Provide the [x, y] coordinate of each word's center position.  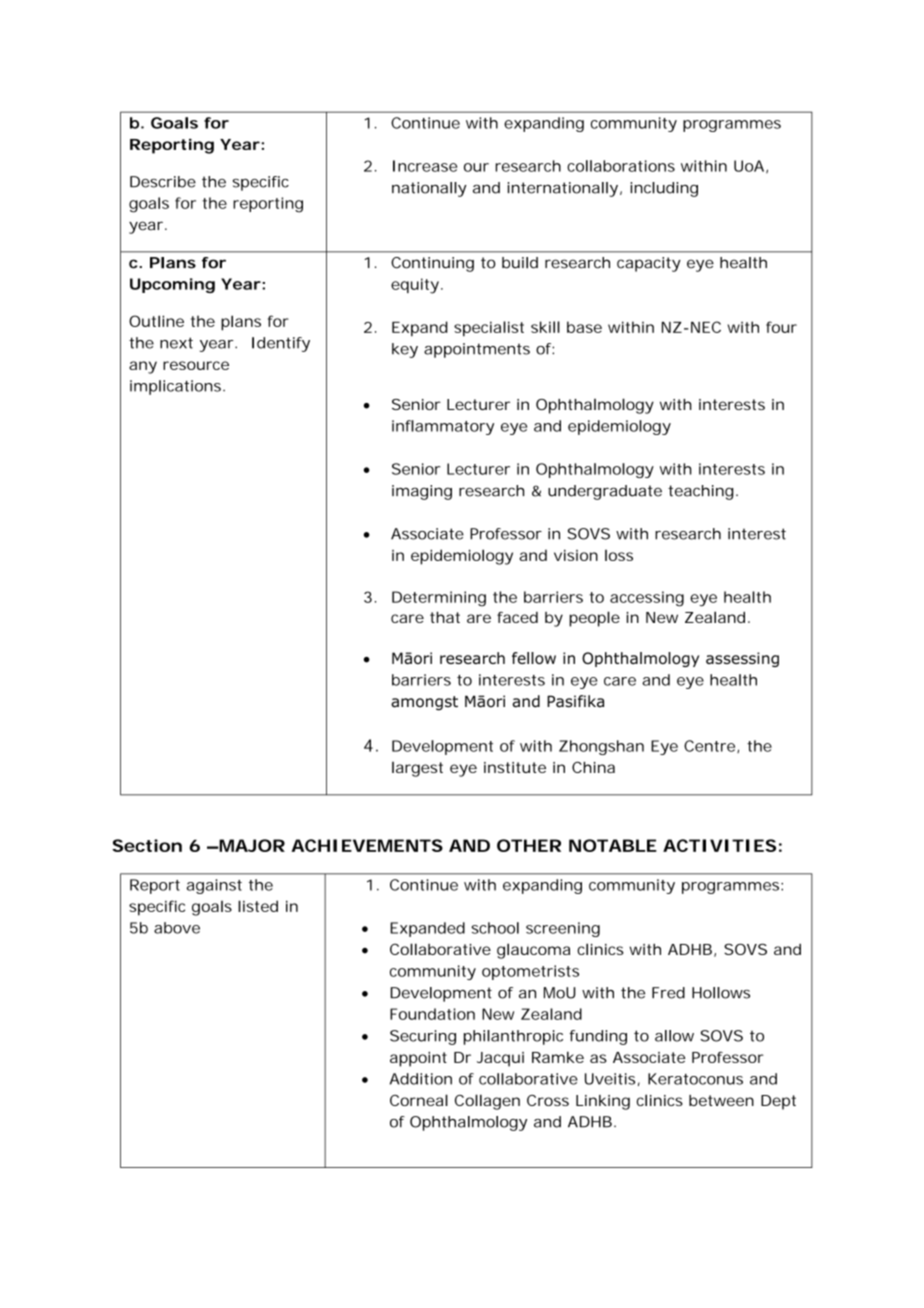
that [445, 617]
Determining [439, 599]
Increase [425, 166]
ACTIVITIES [719, 845]
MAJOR [251, 845]
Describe [163, 182]
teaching [702, 492]
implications [177, 387]
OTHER [529, 845]
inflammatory [443, 427]
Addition [421, 1079]
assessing [742, 659]
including [664, 189]
